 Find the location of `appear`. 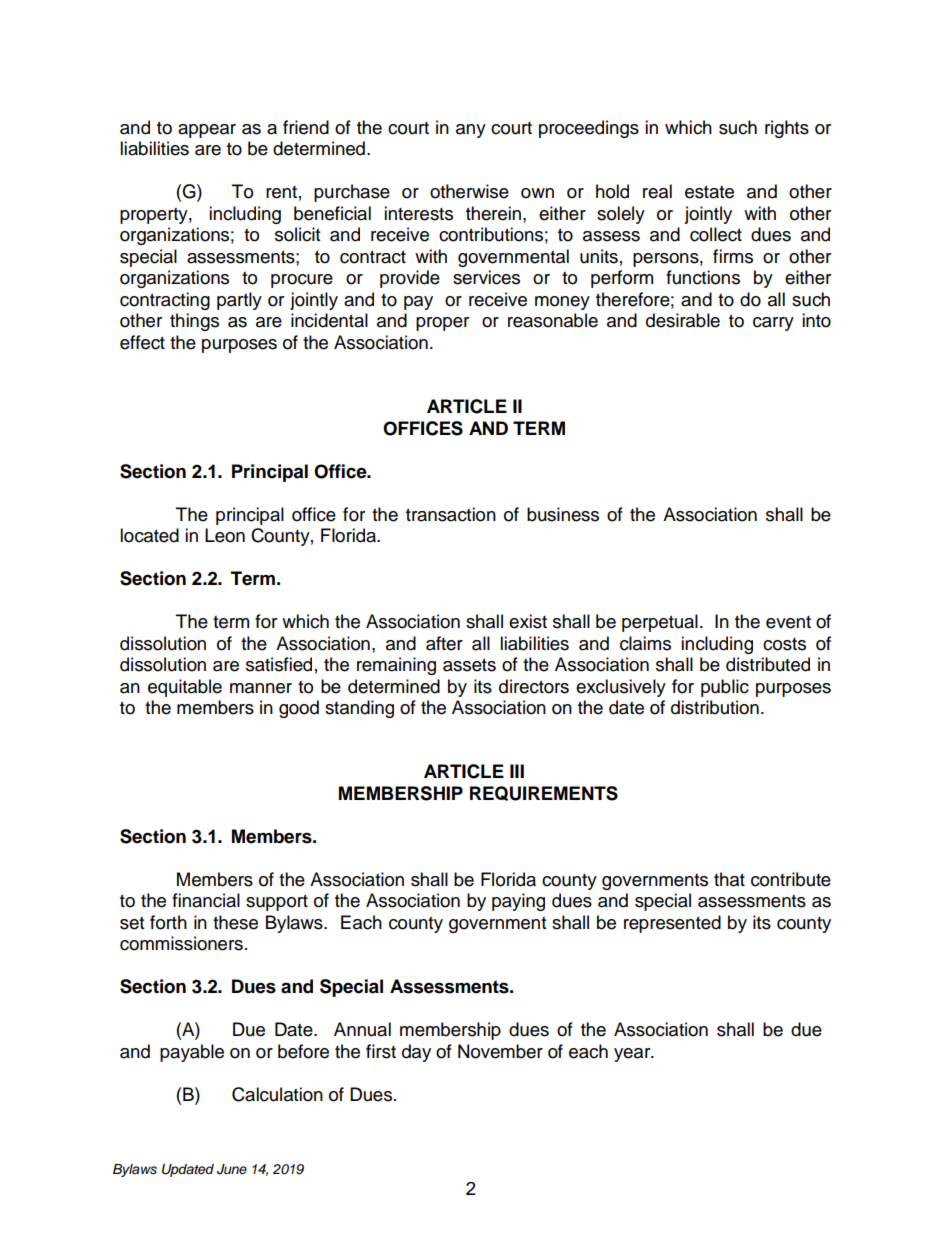

appear is located at coordinates (207, 131).
